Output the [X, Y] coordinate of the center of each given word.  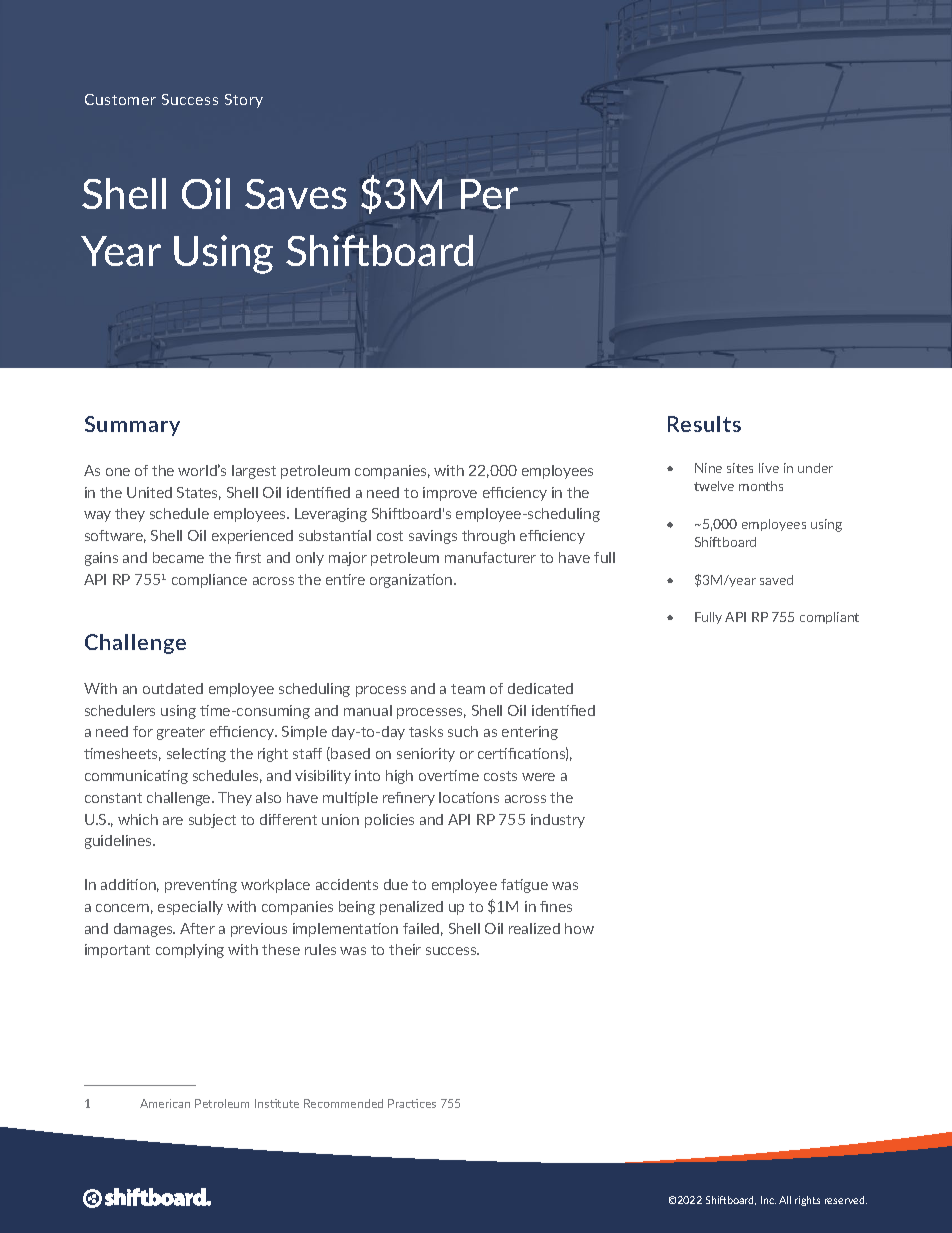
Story [244, 101]
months [761, 486]
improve [450, 494]
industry [558, 821]
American [165, 1103]
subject [212, 821]
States [199, 493]
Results [704, 424]
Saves [296, 194]
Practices [412, 1103]
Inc [768, 1200]
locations [469, 797]
